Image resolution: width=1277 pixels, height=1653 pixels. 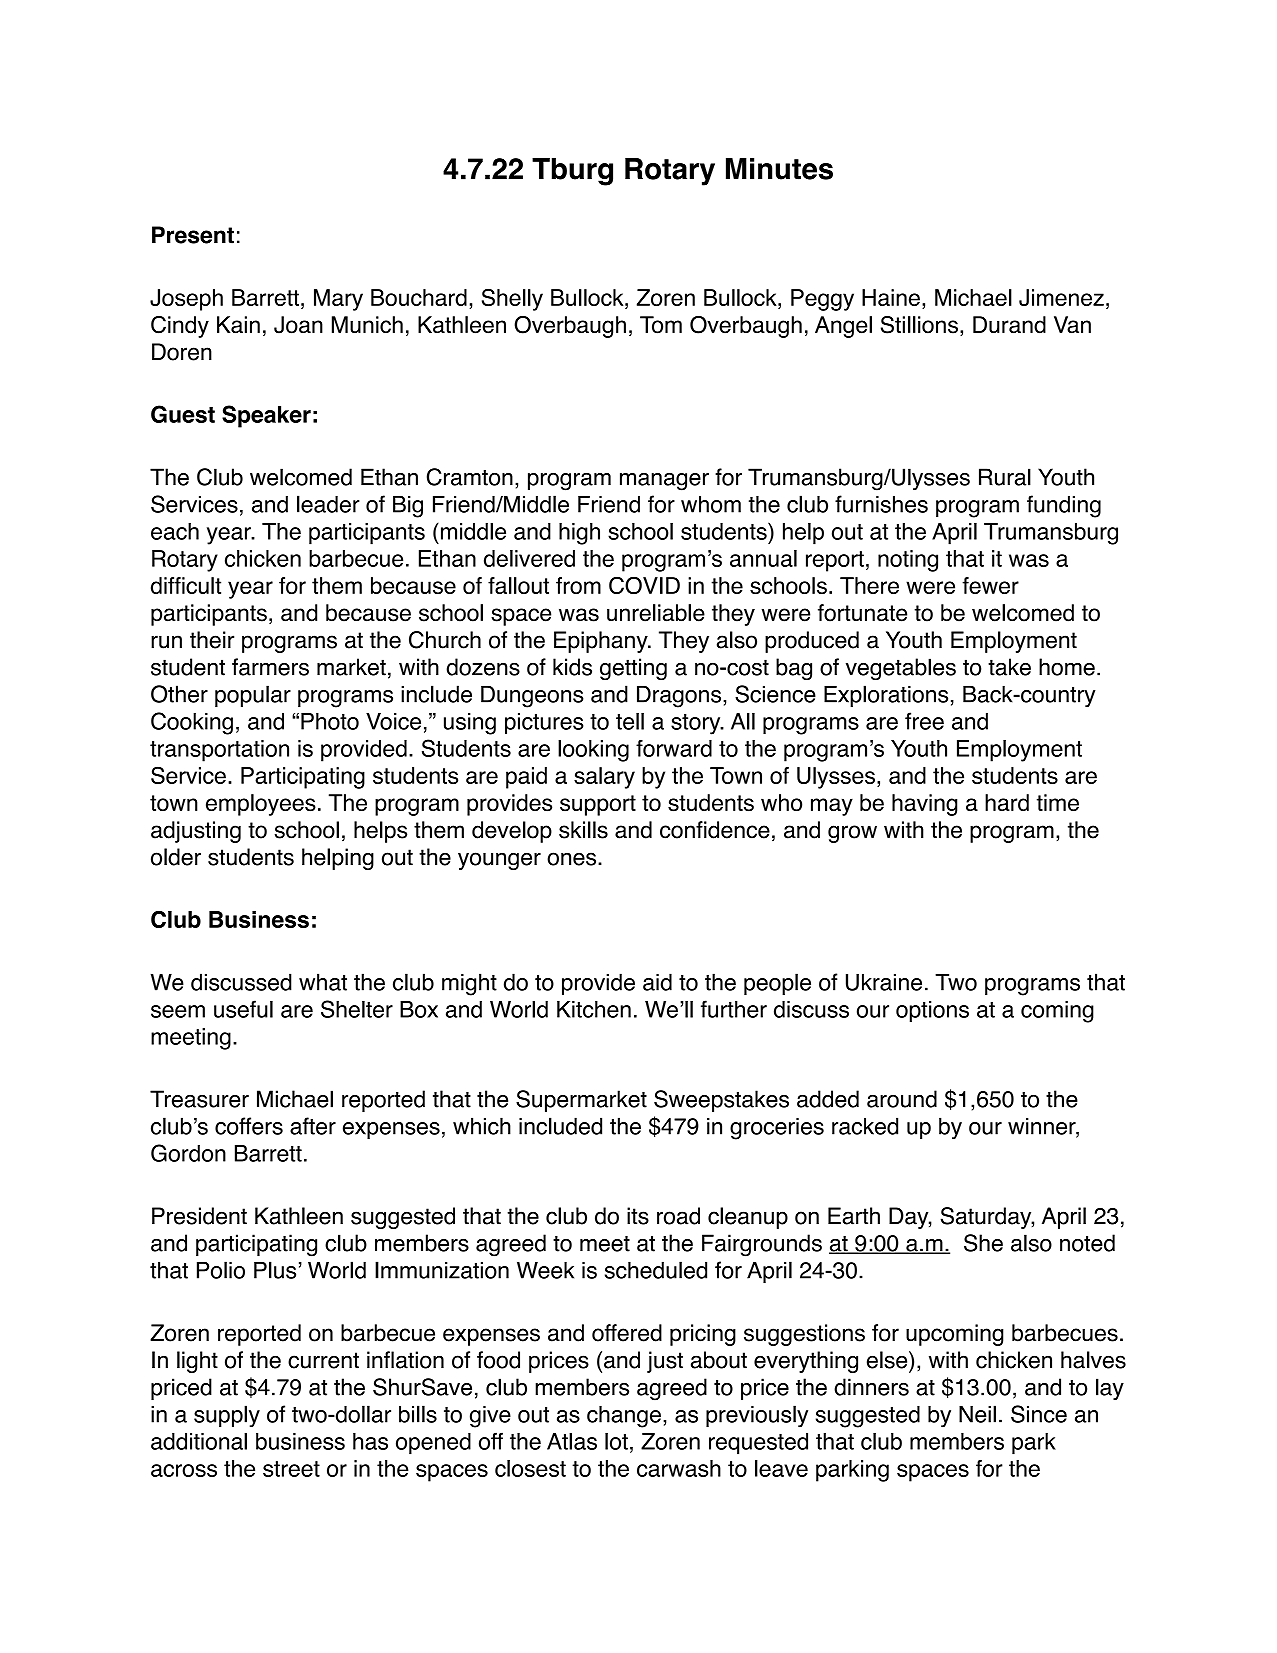 I want to click on options, so click(x=932, y=1012).
